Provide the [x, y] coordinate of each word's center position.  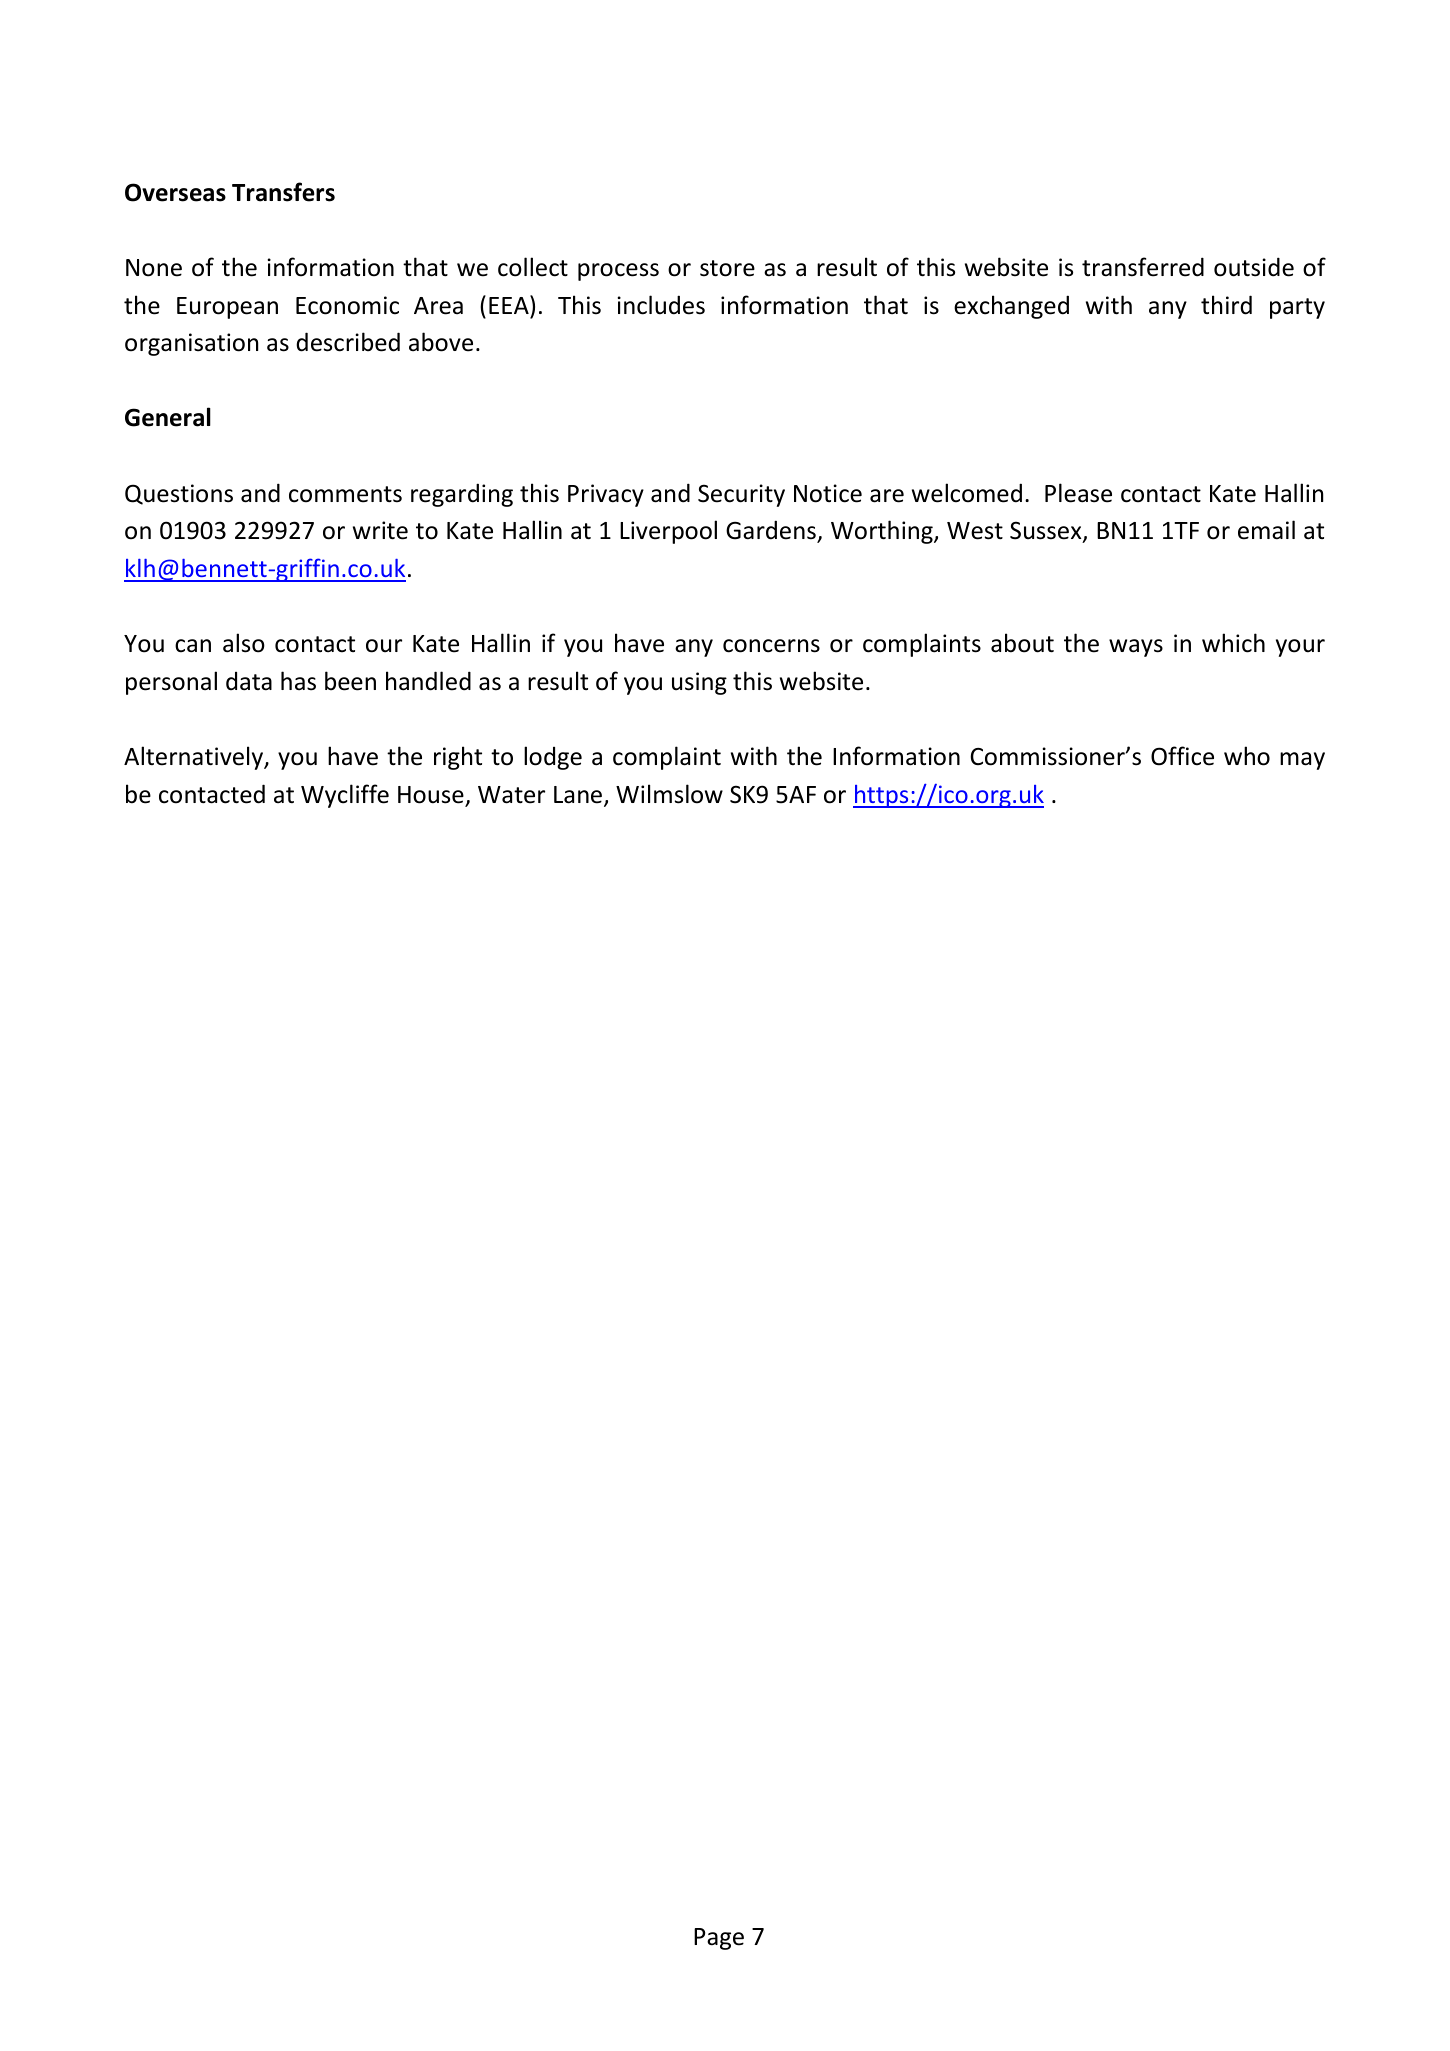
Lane [579, 796]
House [432, 796]
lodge [553, 758]
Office [1182, 756]
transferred [1143, 267]
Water [511, 795]
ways [1136, 648]
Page [719, 1939]
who [1247, 756]
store [727, 268]
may [1302, 761]
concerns [771, 646]
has [298, 681]
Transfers [283, 192]
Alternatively [195, 758]
